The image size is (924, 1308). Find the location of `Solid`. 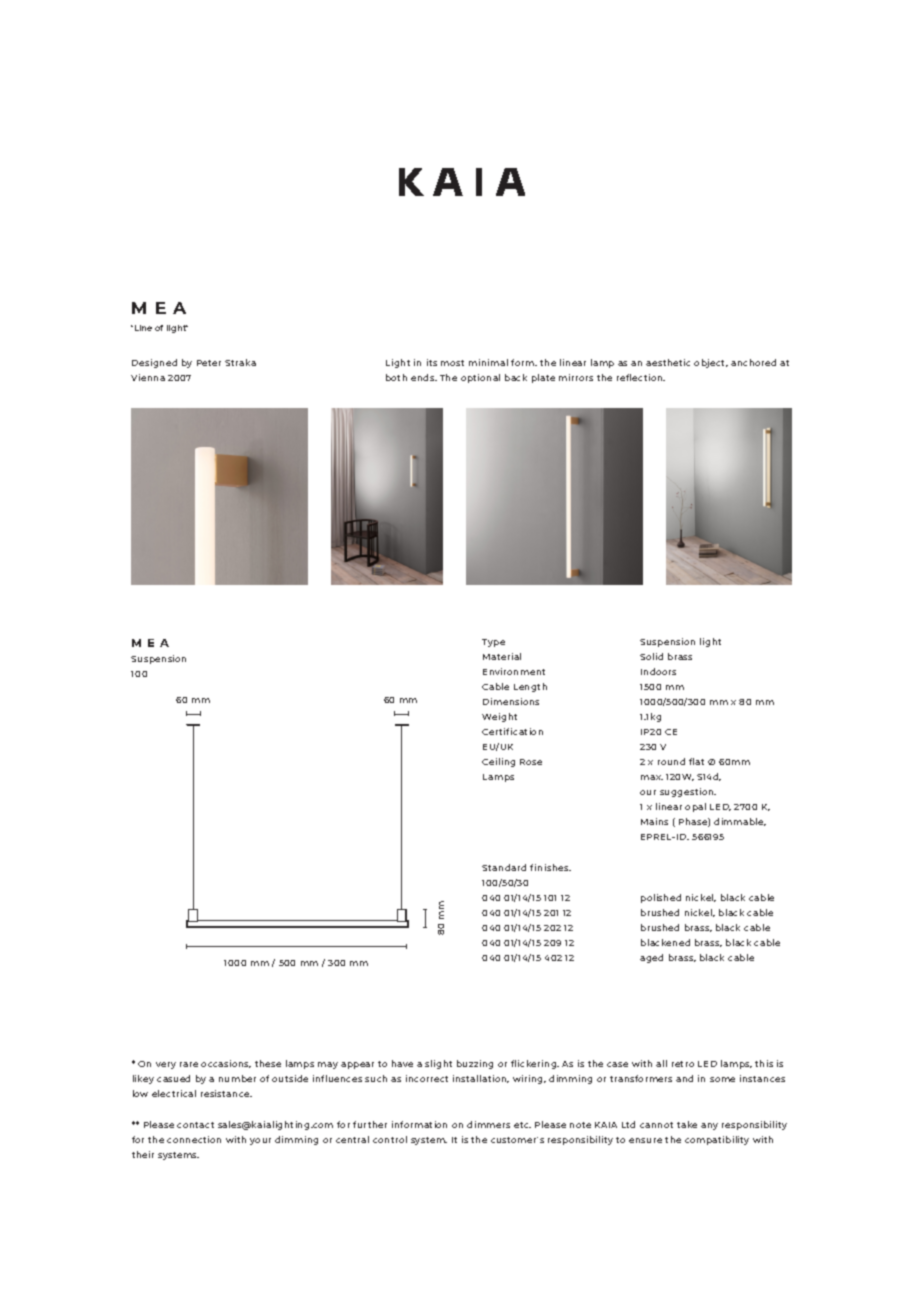

Solid is located at coordinates (651, 656).
